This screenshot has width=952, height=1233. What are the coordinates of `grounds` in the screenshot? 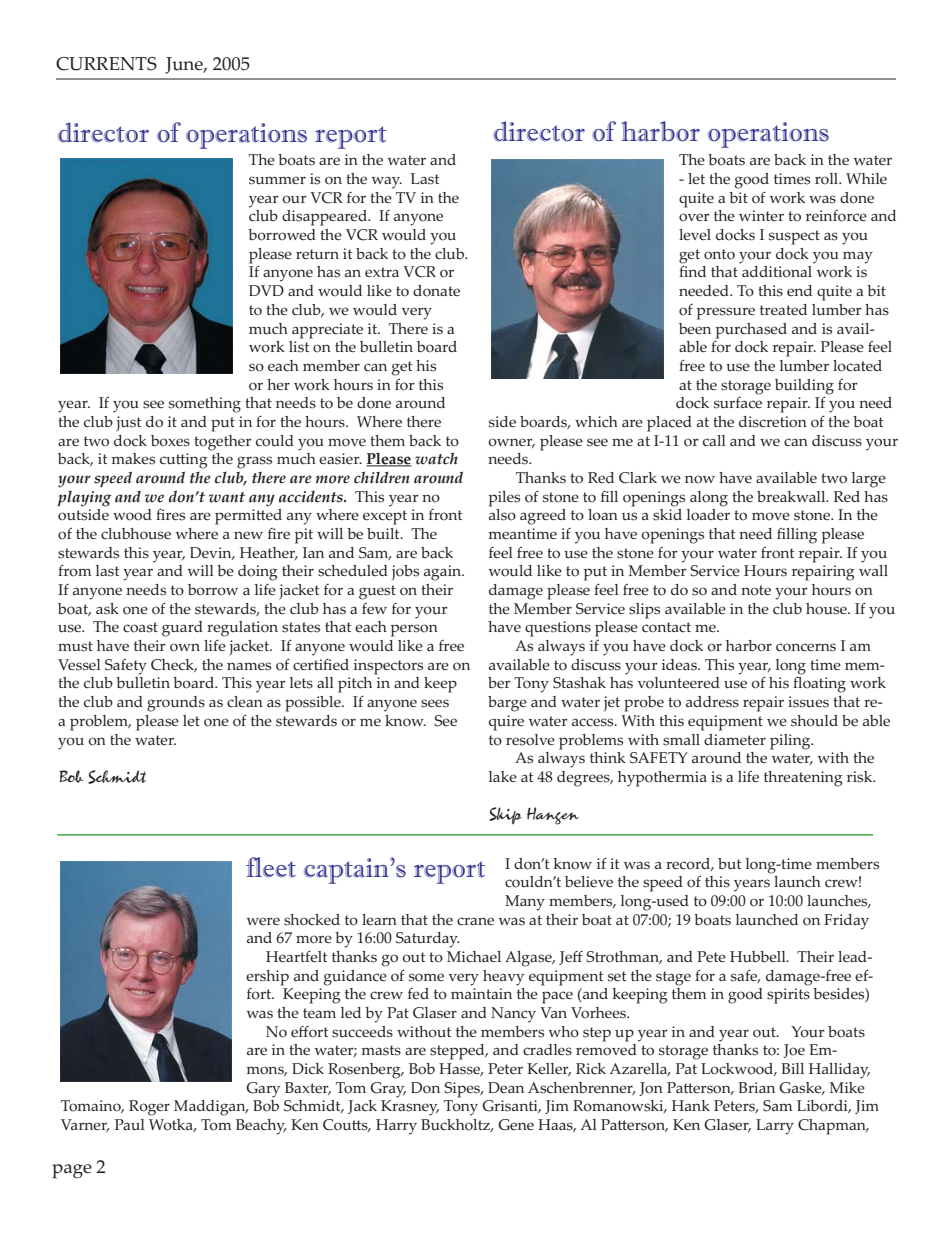 It's located at (176, 704).
